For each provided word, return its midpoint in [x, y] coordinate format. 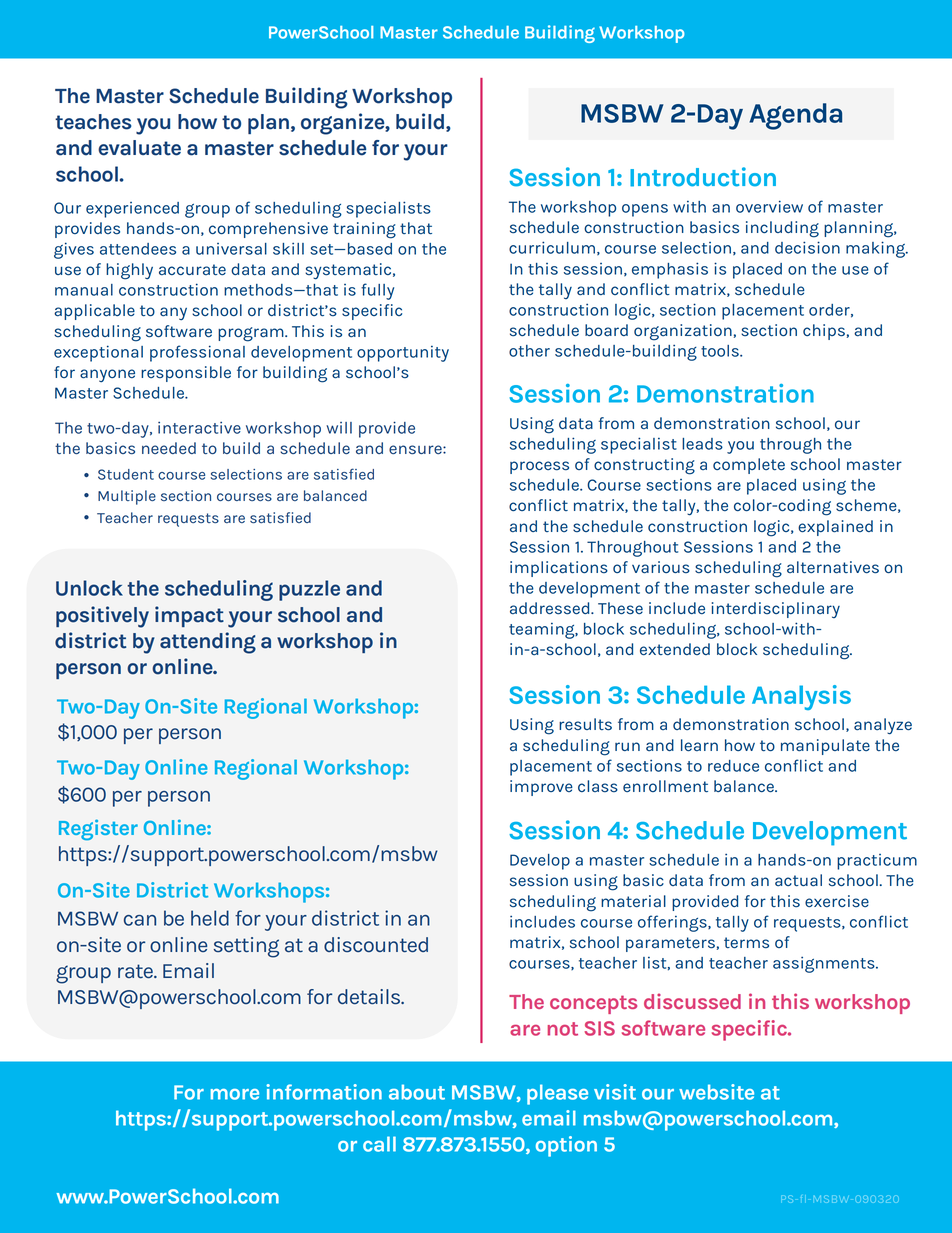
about [417, 1092]
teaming [543, 631]
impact [189, 616]
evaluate [139, 148]
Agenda [795, 116]
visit [615, 1092]
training [364, 230]
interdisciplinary [776, 610]
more [235, 1094]
